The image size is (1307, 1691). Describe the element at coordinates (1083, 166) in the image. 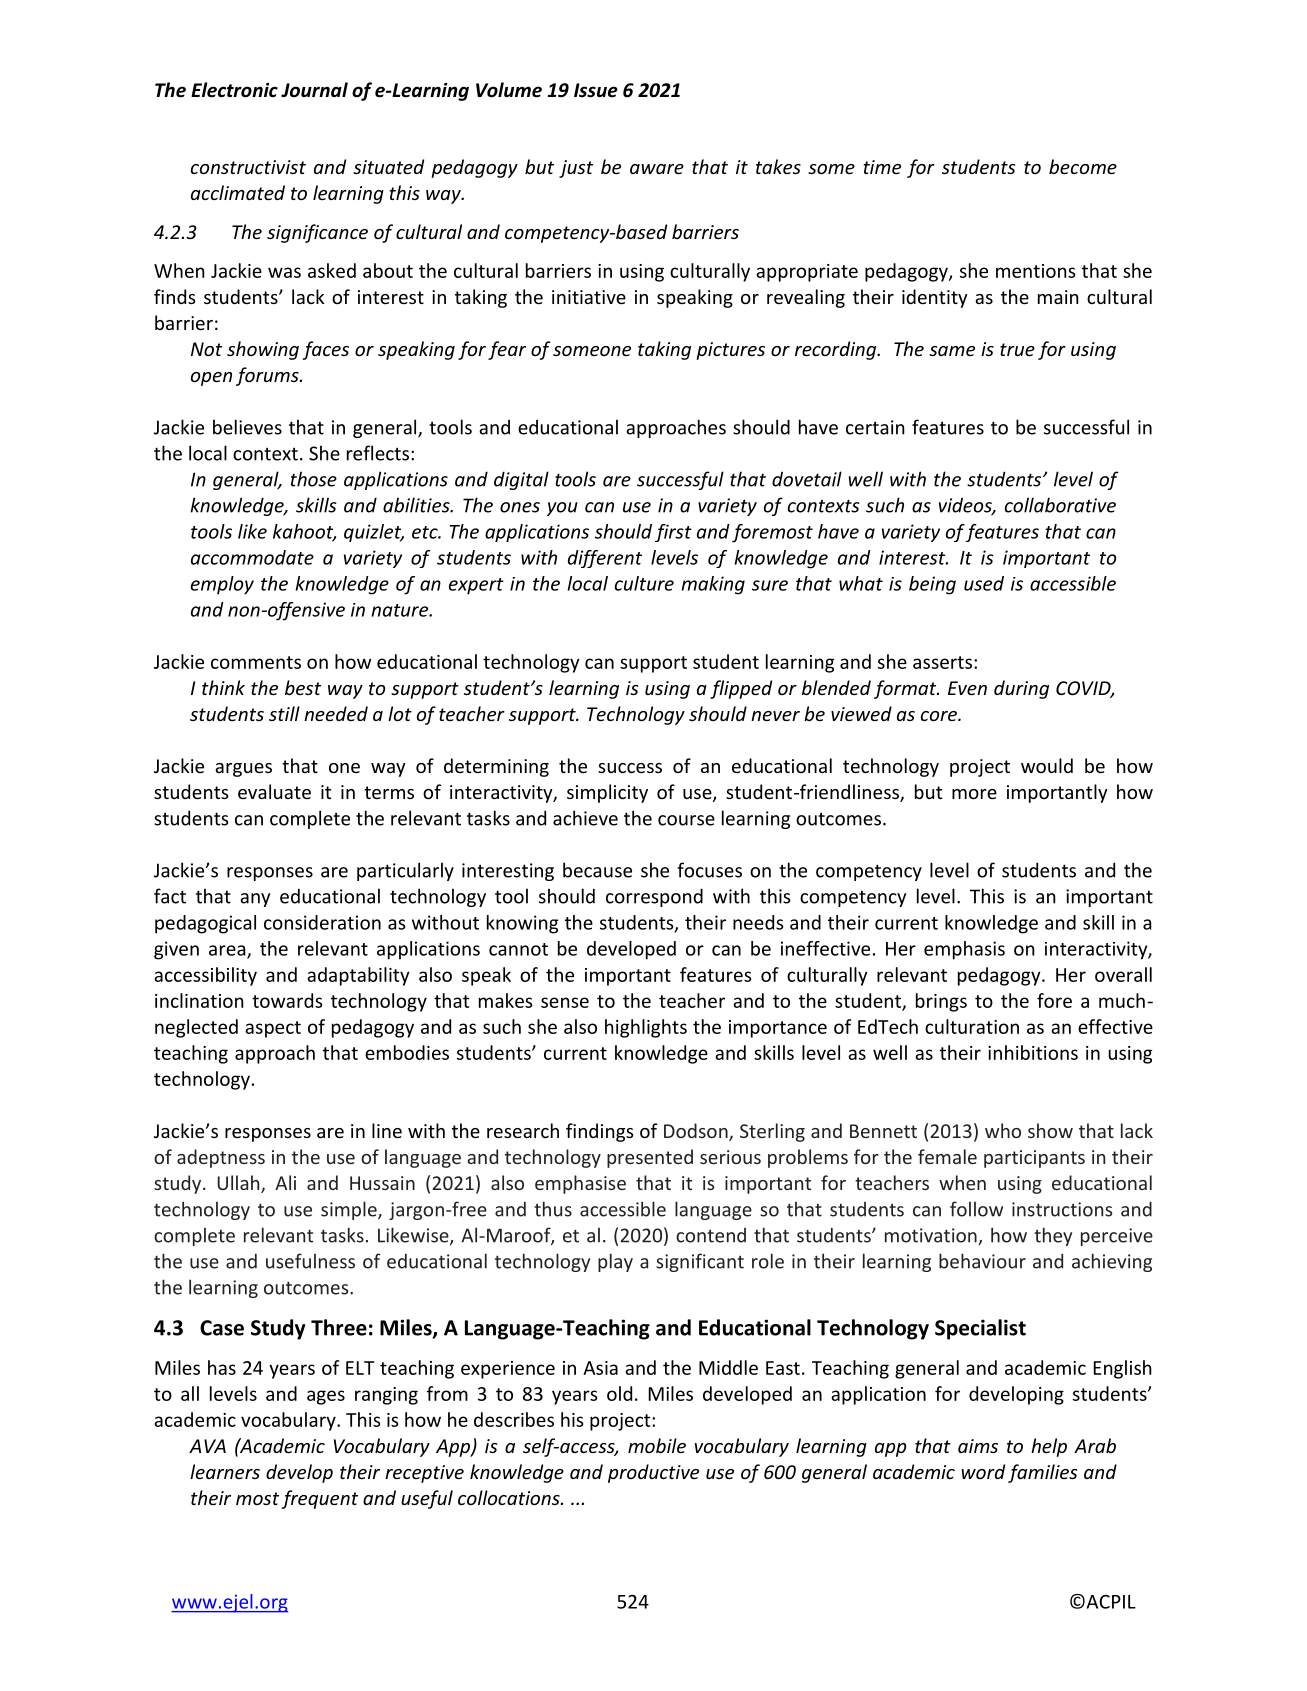

I see `become` at that location.
